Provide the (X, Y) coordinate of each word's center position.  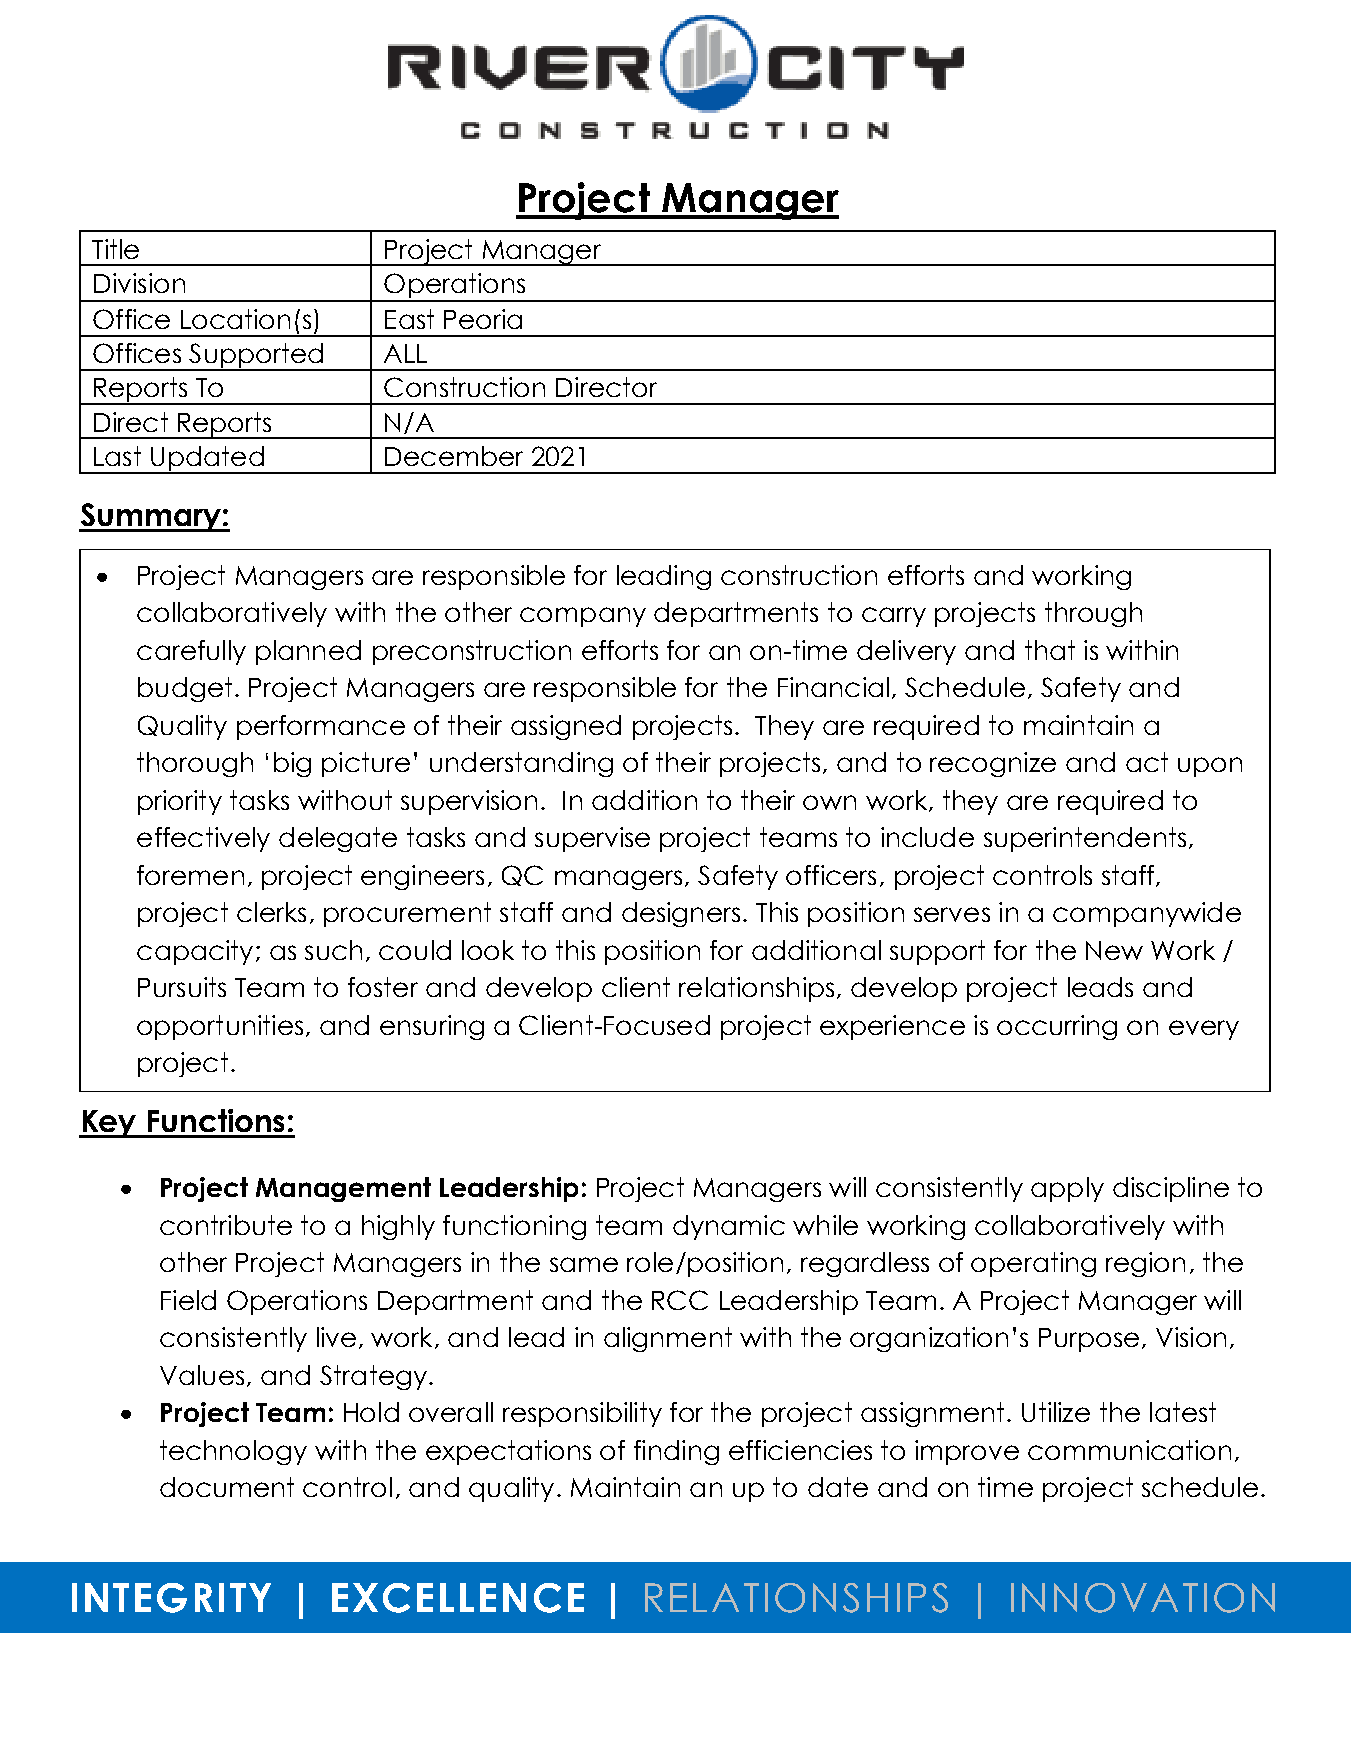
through (1093, 614)
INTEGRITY (171, 1598)
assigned (566, 727)
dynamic (729, 1227)
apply (1067, 1189)
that (1050, 650)
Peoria (483, 319)
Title (115, 249)
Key (109, 1124)
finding (676, 1452)
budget (185, 689)
